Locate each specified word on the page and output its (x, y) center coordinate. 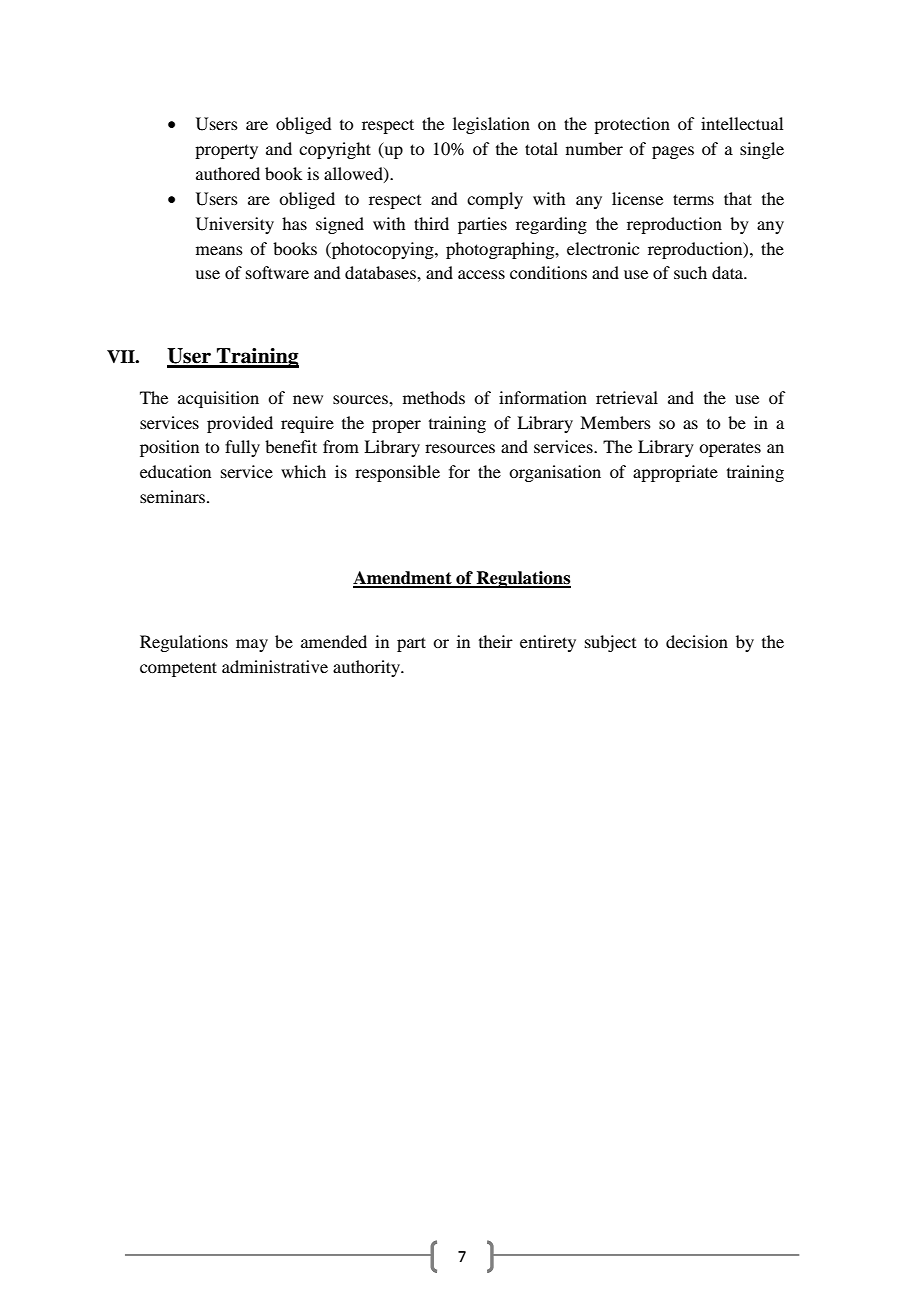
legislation (491, 125)
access (481, 274)
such (690, 272)
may (252, 645)
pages (673, 152)
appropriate (675, 473)
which (303, 471)
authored (228, 173)
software (277, 272)
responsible (397, 473)
